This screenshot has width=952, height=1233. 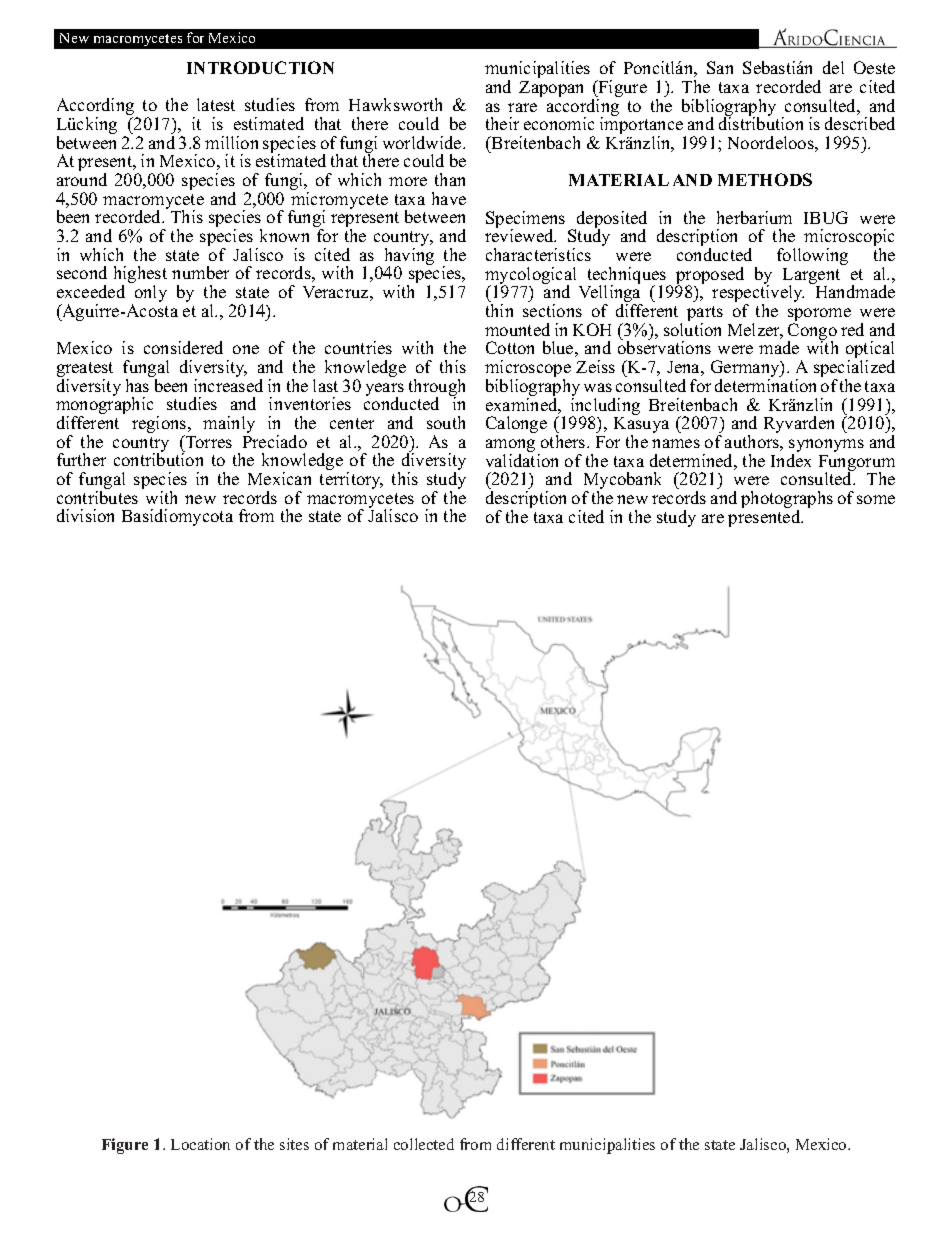 I want to click on territory, so click(x=351, y=480).
